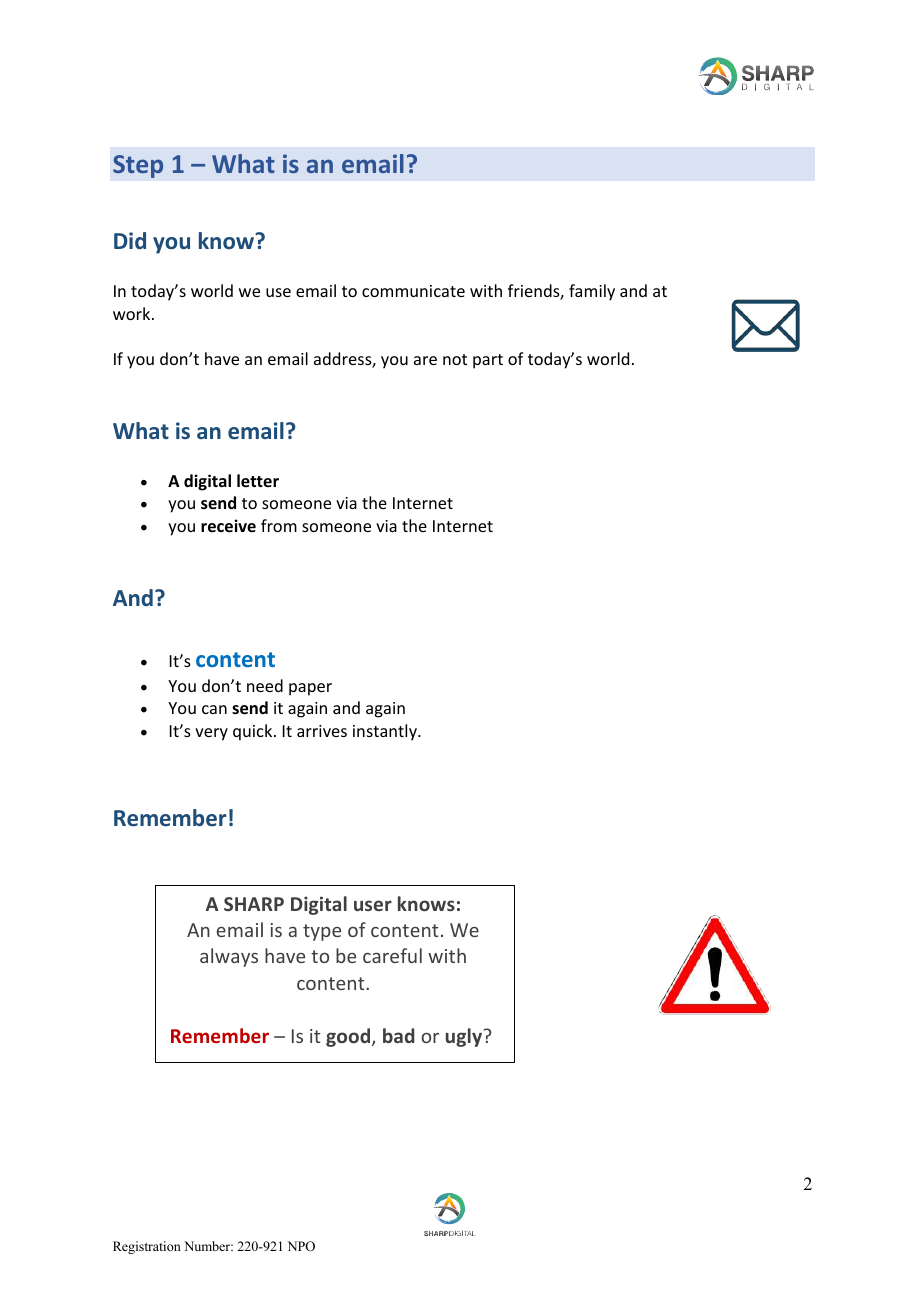 This image has width=924, height=1308. Describe the element at coordinates (133, 313) in the image. I see `work` at that location.
